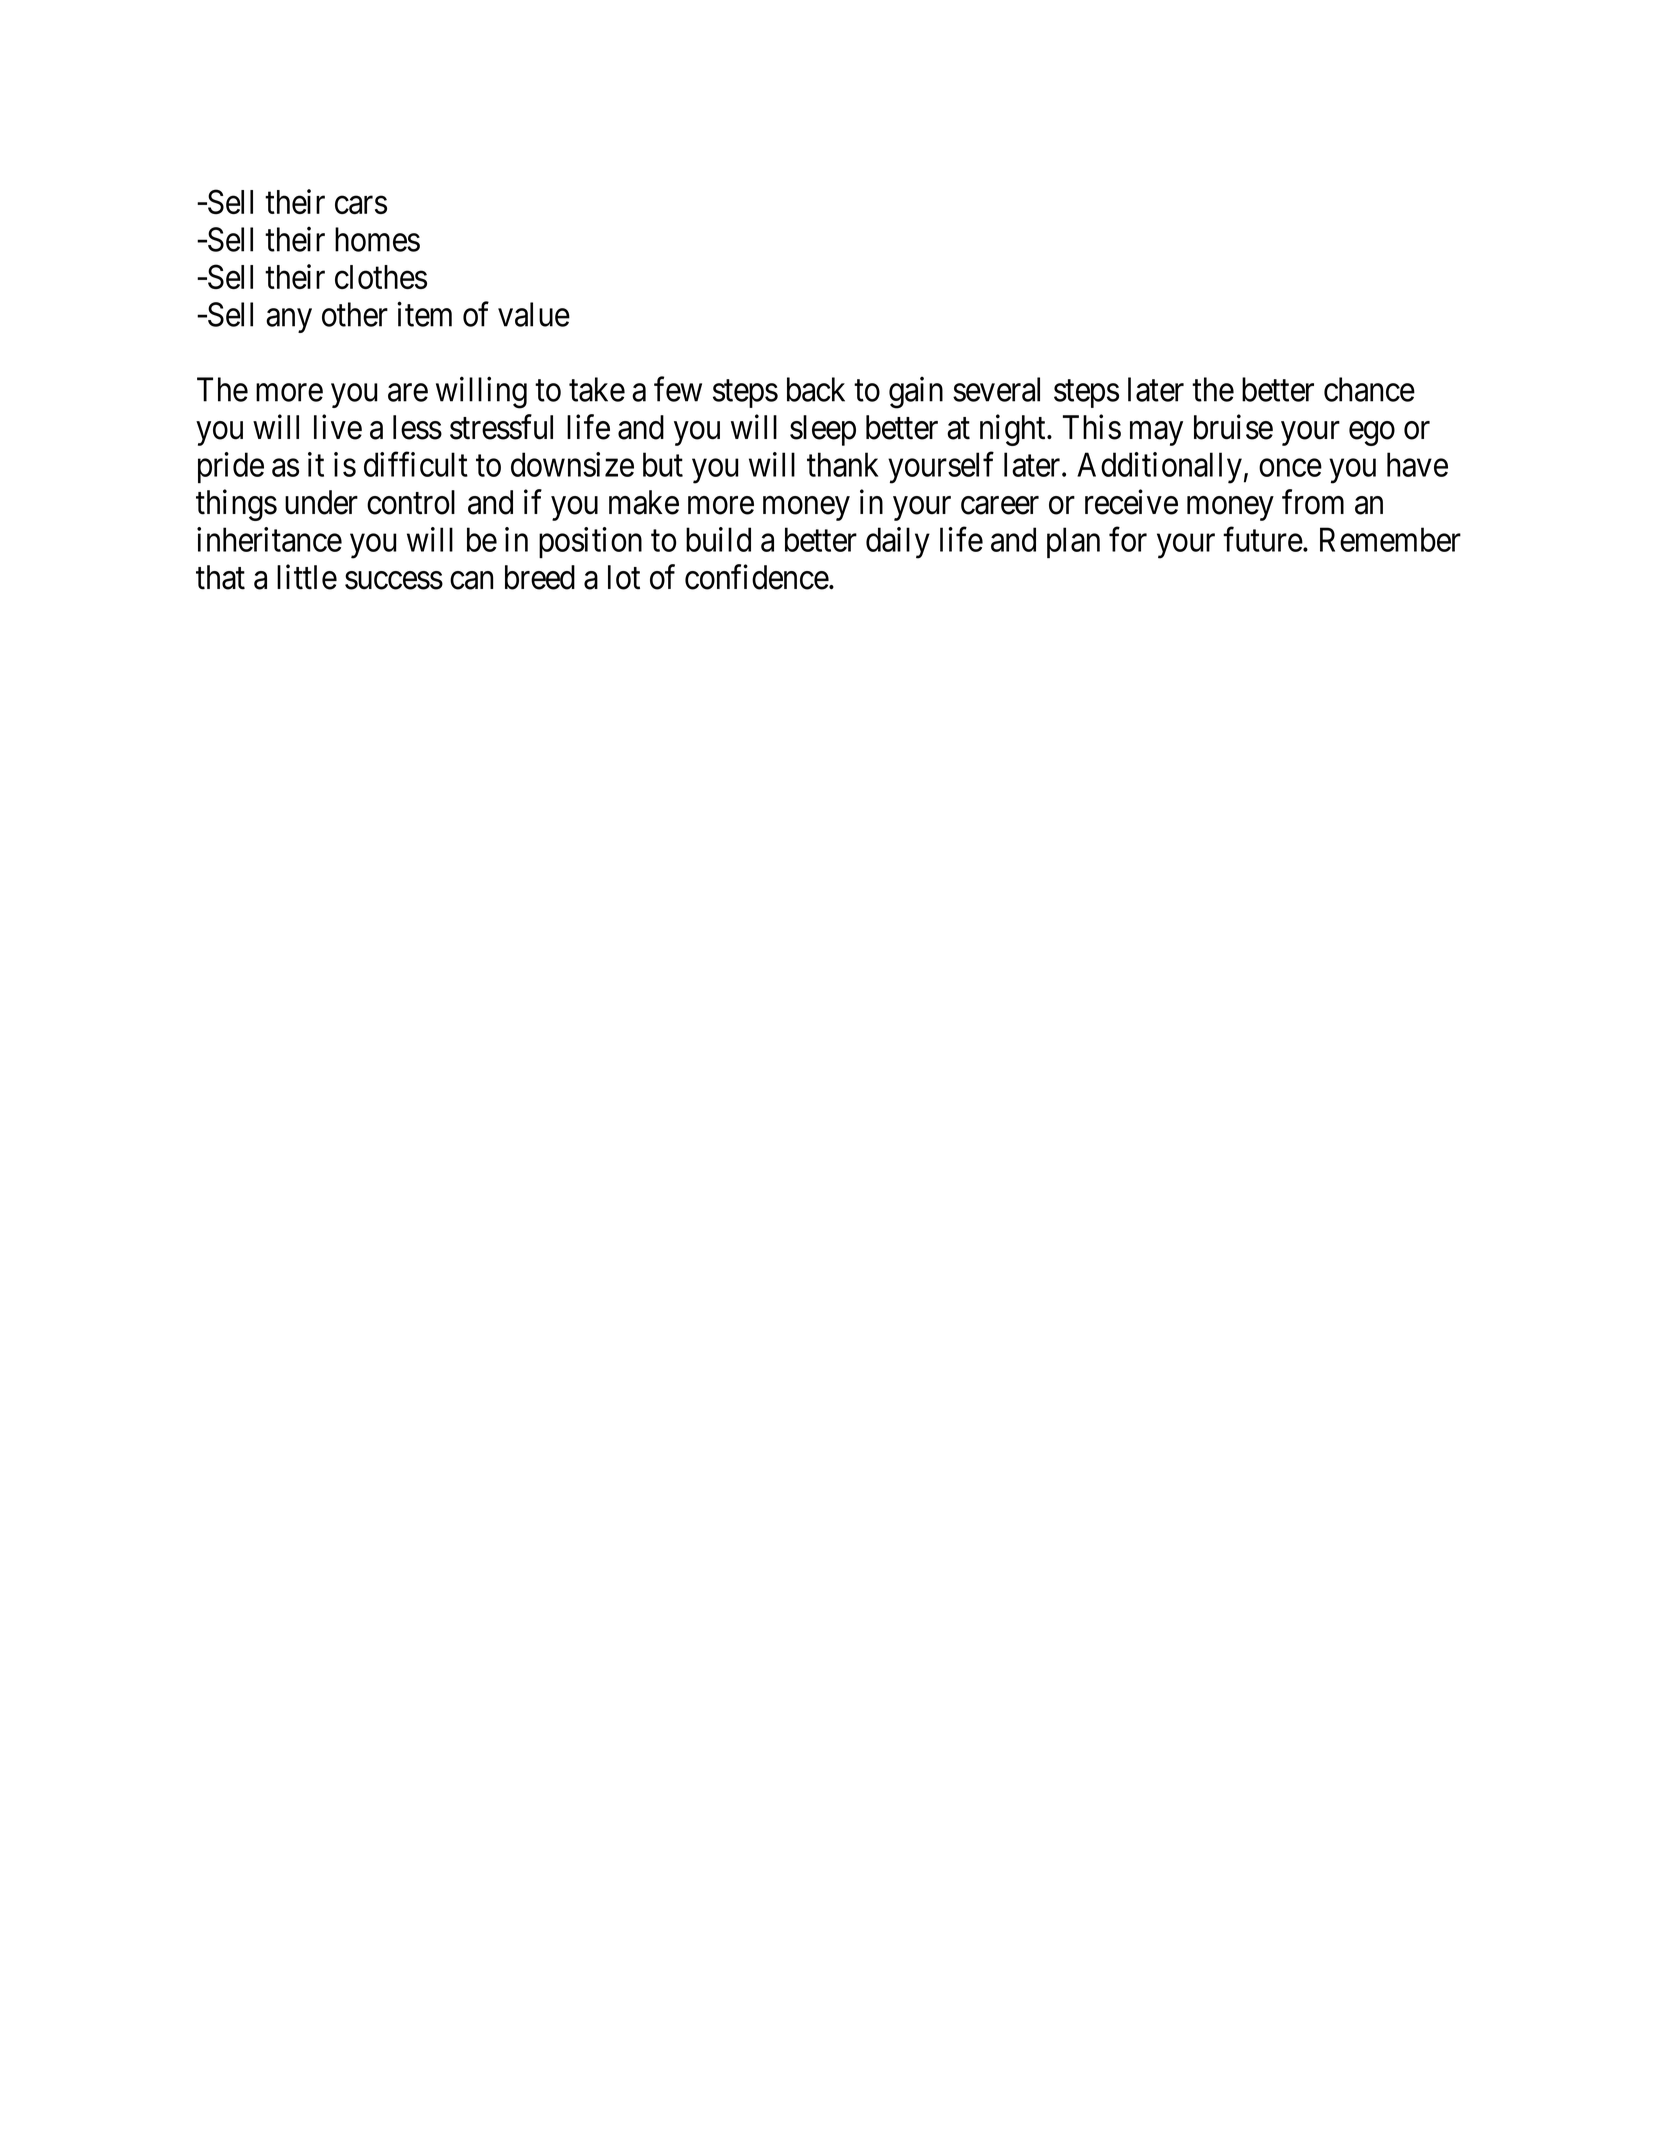 This screenshot has height=2154, width=1665. Describe the element at coordinates (534, 314) in the screenshot. I see `value` at that location.
